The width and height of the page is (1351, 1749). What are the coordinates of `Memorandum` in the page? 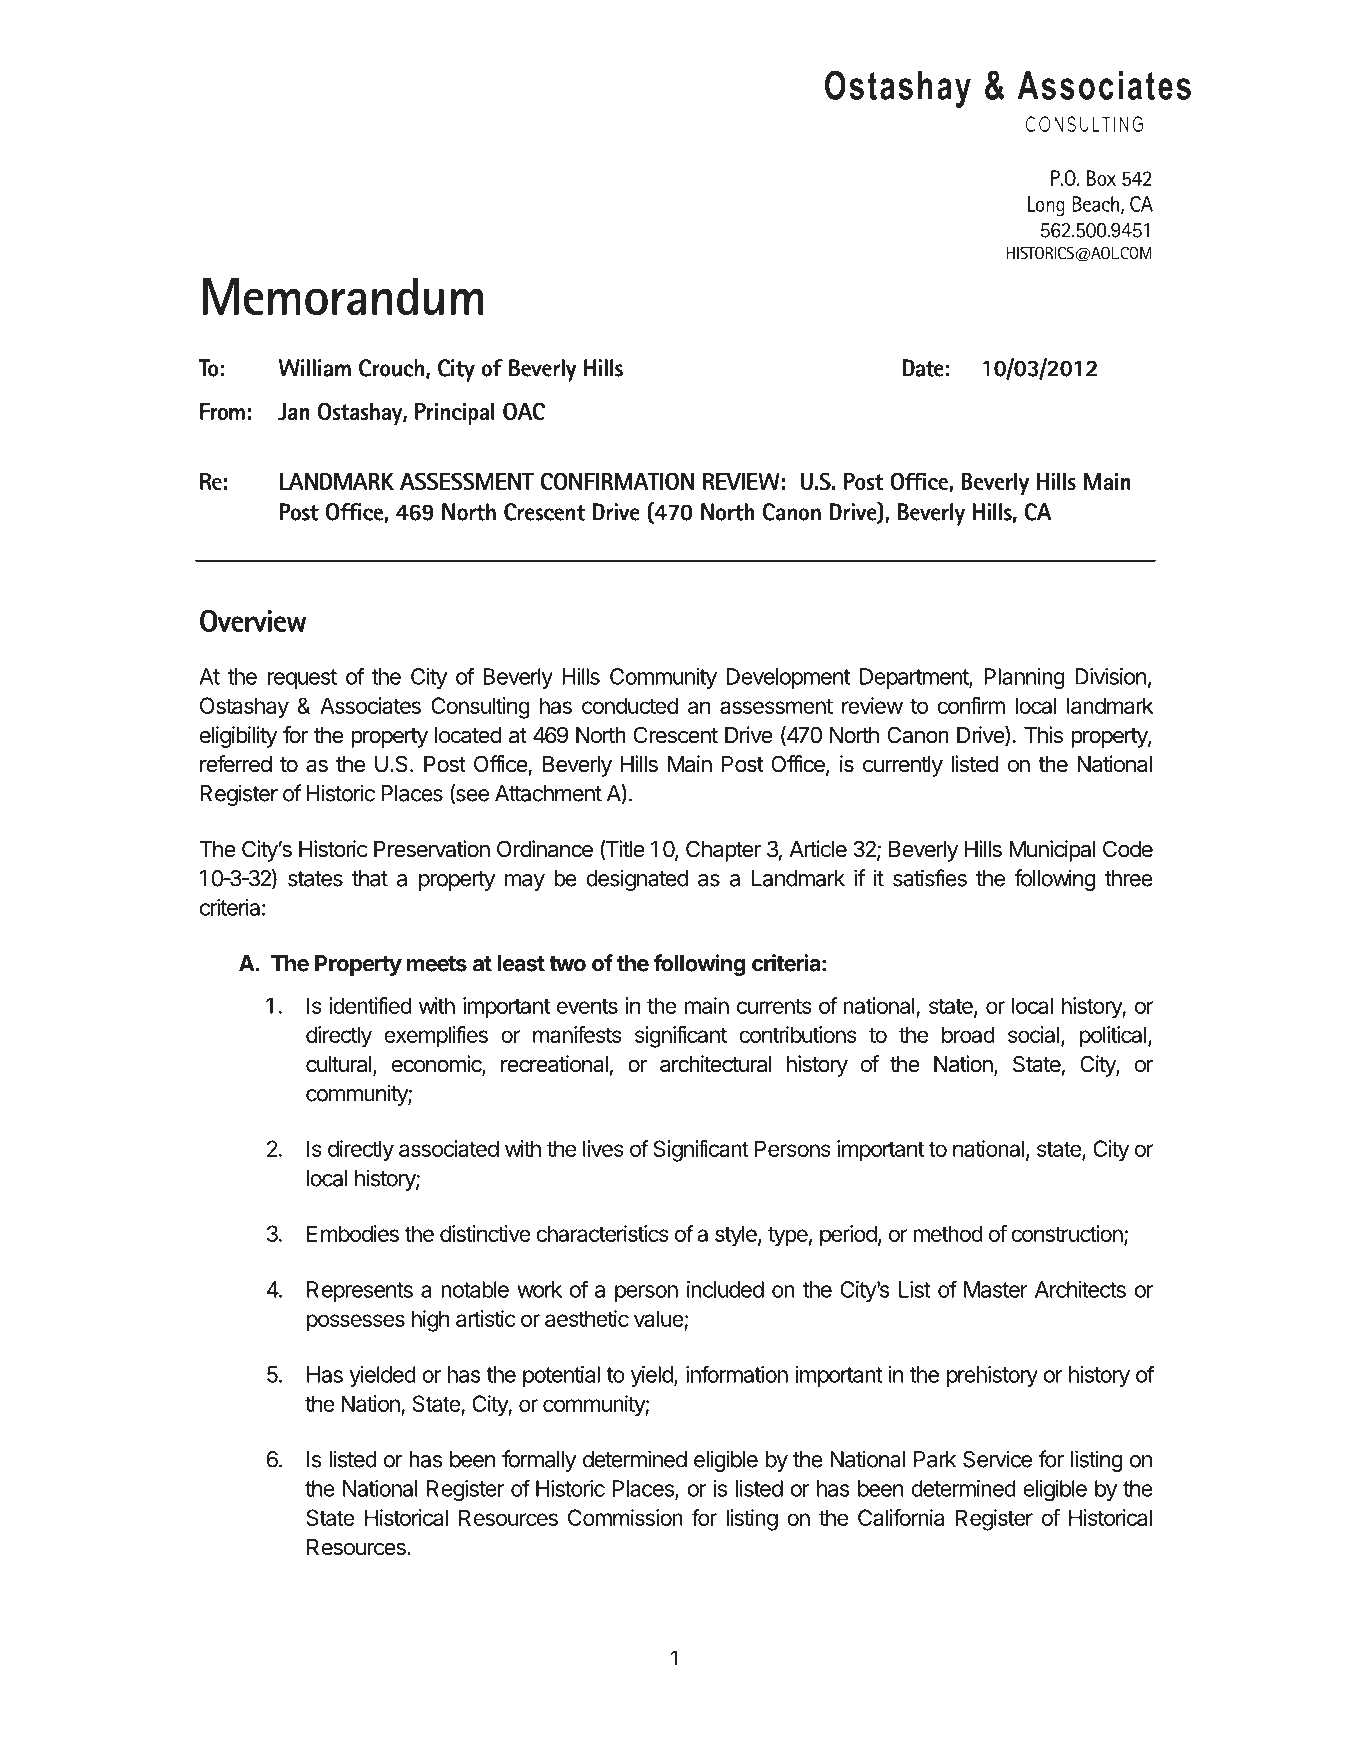 It's located at (343, 296).
